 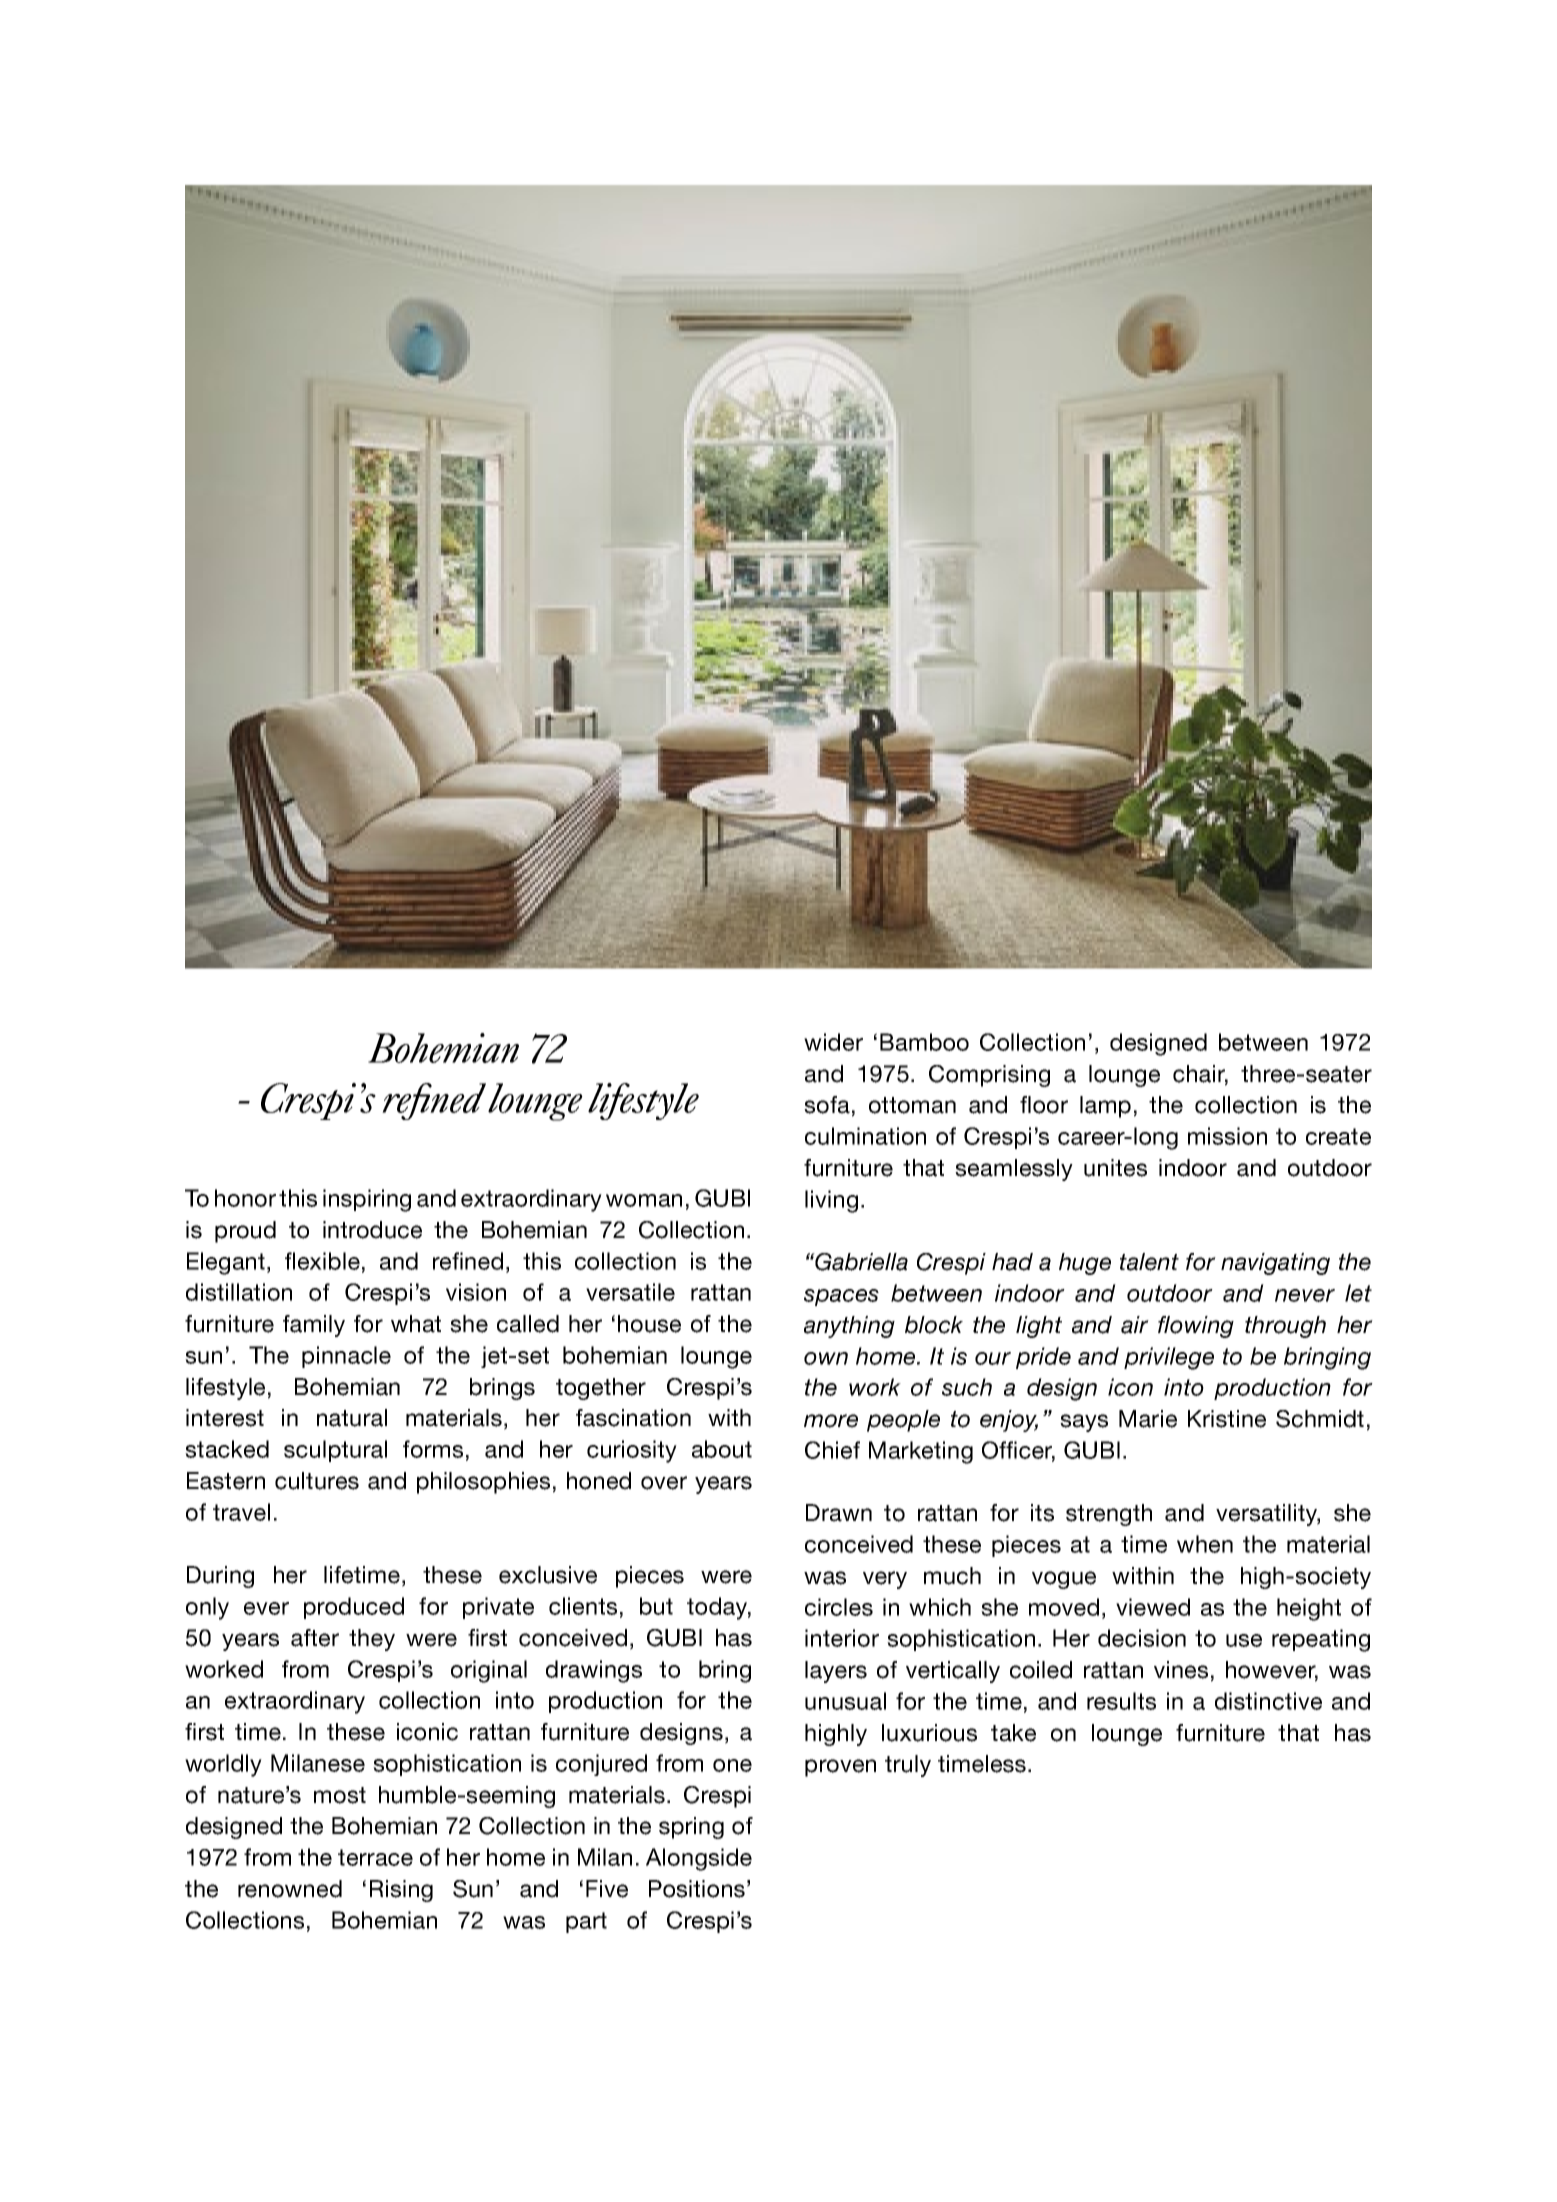 I want to click on Chief, so click(x=832, y=1450).
